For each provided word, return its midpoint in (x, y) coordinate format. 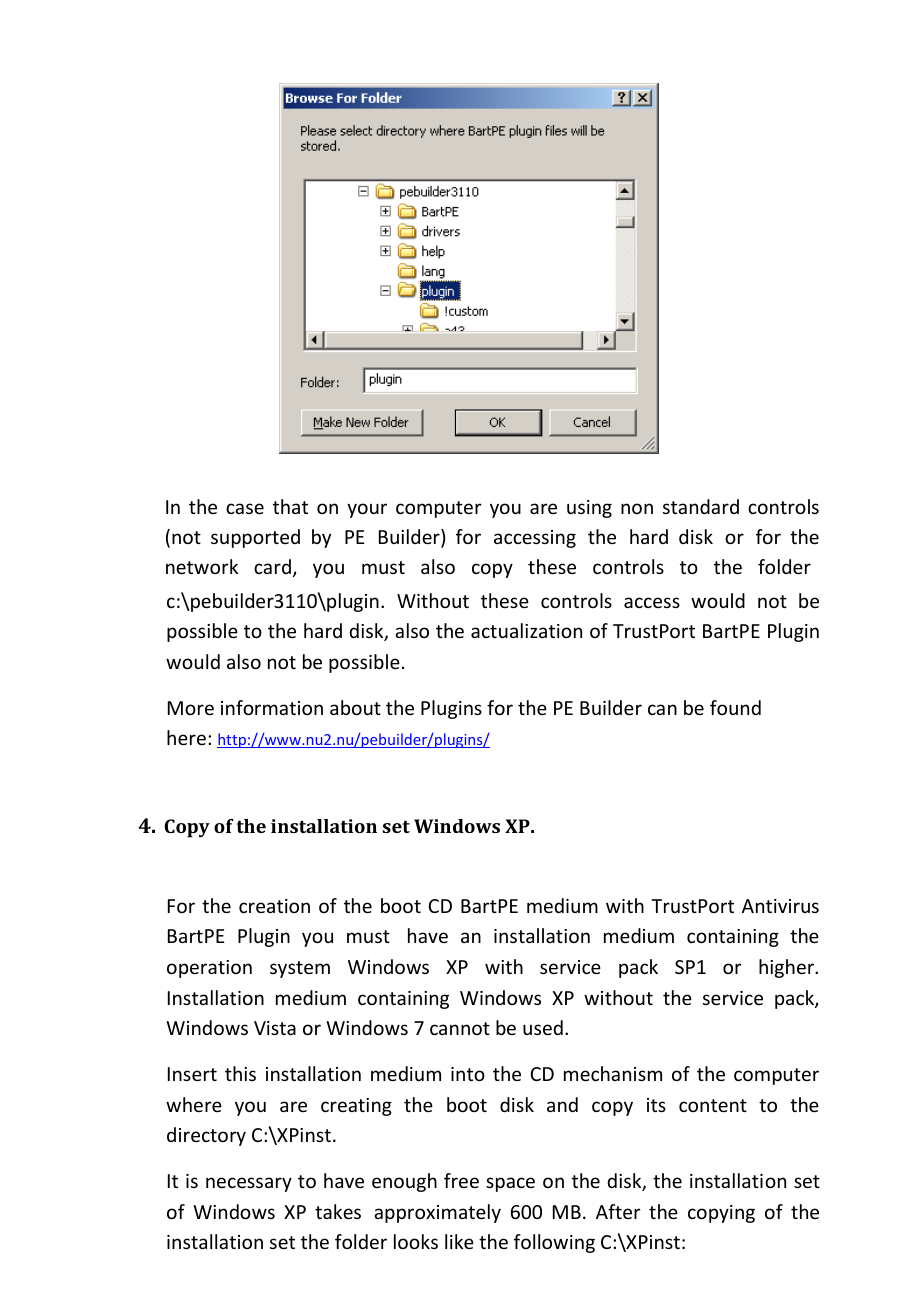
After (618, 1211)
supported (255, 538)
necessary (249, 1184)
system (300, 969)
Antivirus (780, 906)
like (459, 1241)
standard (701, 506)
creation (274, 906)
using (589, 509)
